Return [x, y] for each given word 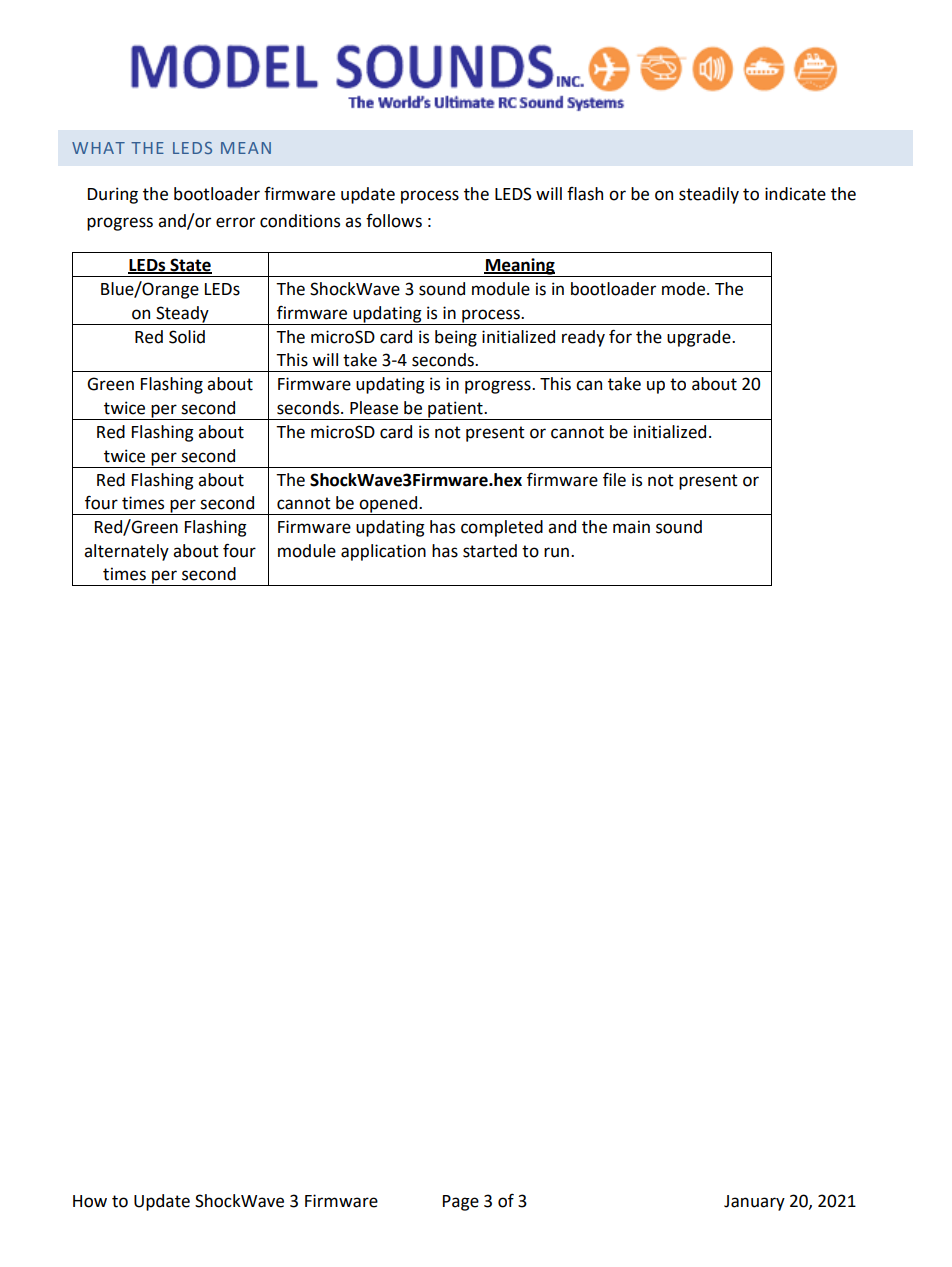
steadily [709, 195]
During [113, 195]
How [90, 1201]
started [490, 551]
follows [394, 221]
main [631, 527]
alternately [126, 552]
